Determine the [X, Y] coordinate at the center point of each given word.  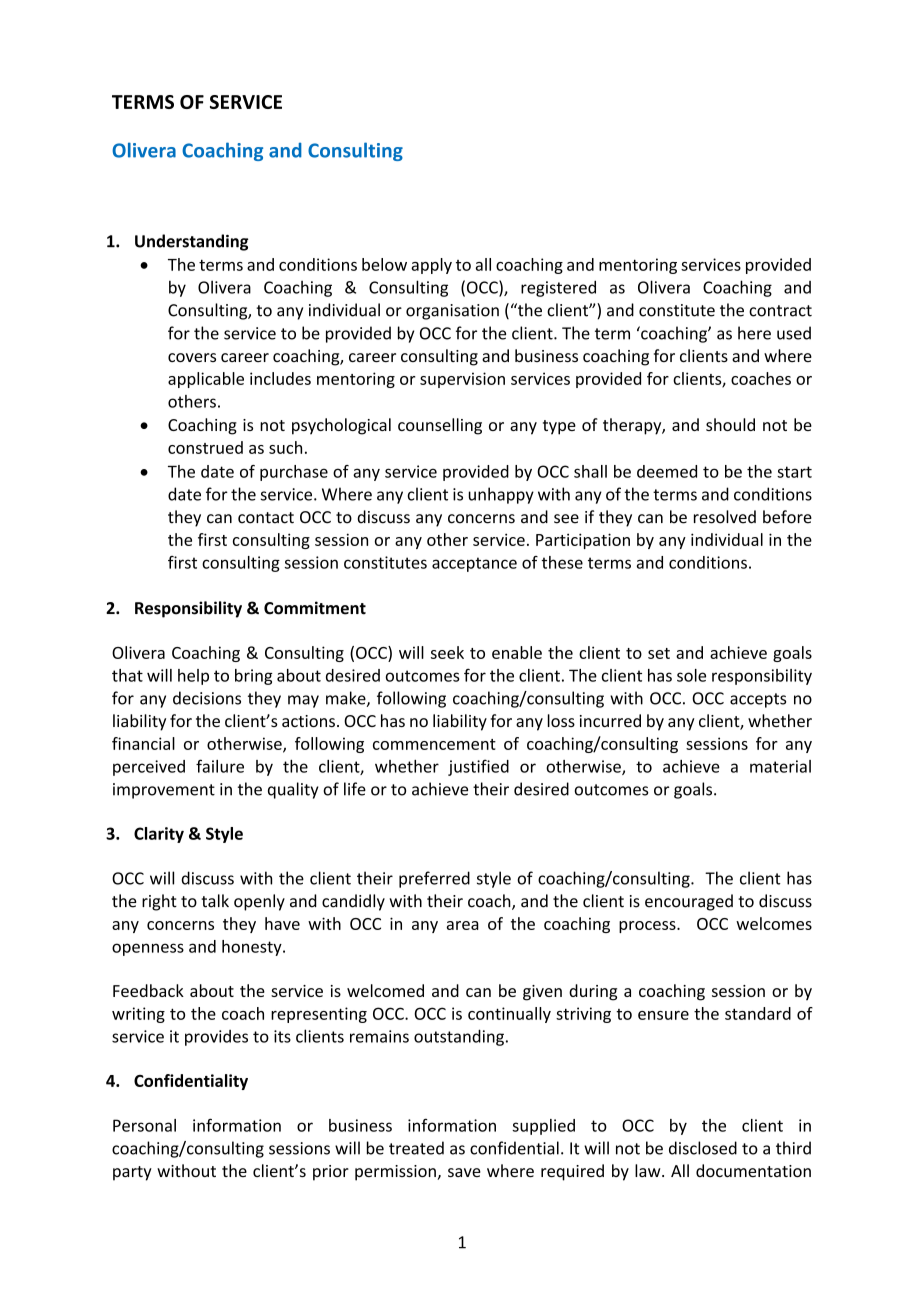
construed [205, 447]
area [462, 925]
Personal [144, 1125]
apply [431, 266]
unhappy [501, 495]
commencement [434, 744]
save [464, 1172]
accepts [758, 700]
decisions [207, 698]
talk [215, 901]
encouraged [689, 902]
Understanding [191, 242]
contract [780, 311]
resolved [725, 517]
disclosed [703, 1148]
